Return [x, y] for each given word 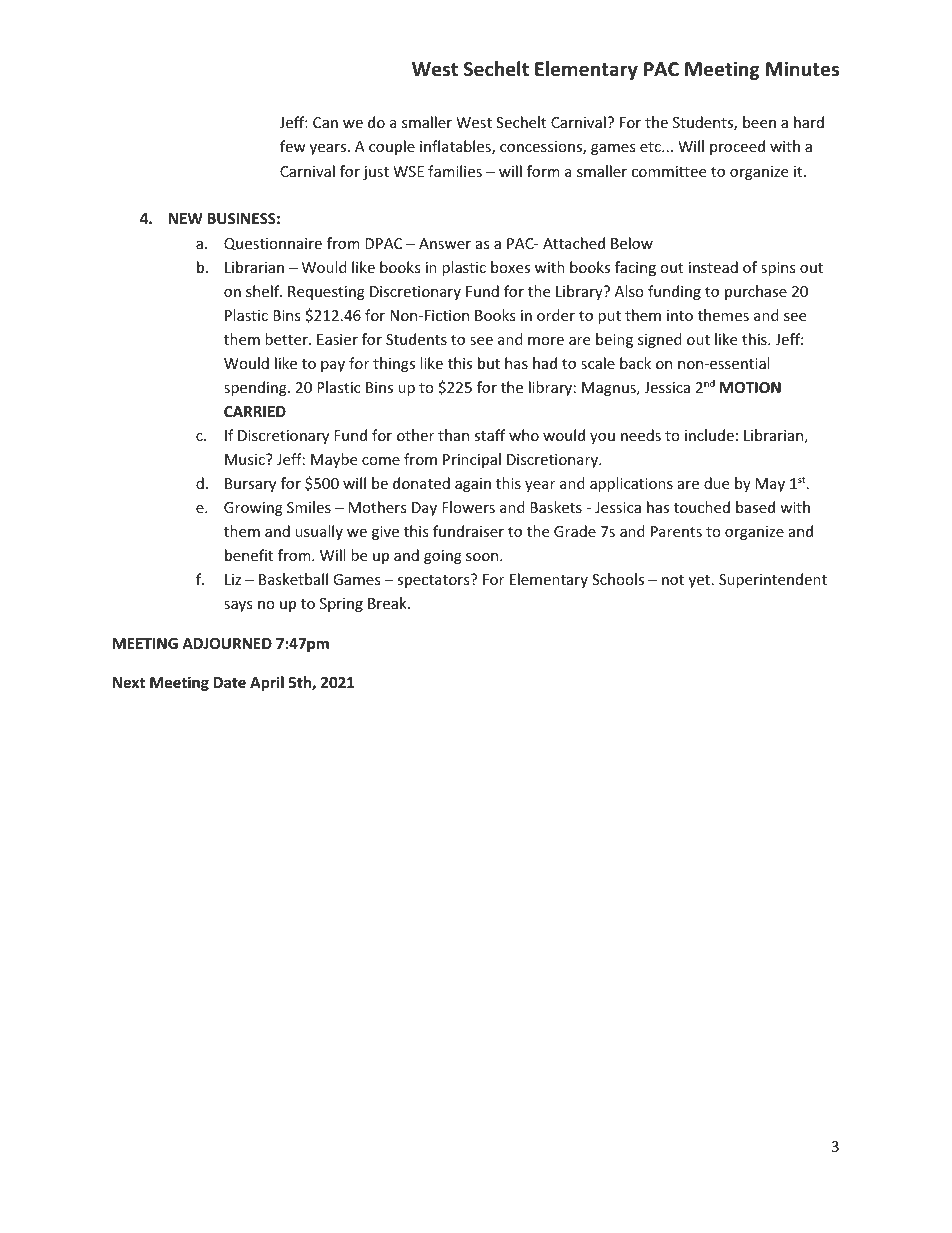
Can [325, 122]
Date [230, 682]
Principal [472, 460]
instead [713, 267]
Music [246, 459]
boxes [510, 267]
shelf [264, 291]
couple [392, 147]
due [716, 483]
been [759, 122]
